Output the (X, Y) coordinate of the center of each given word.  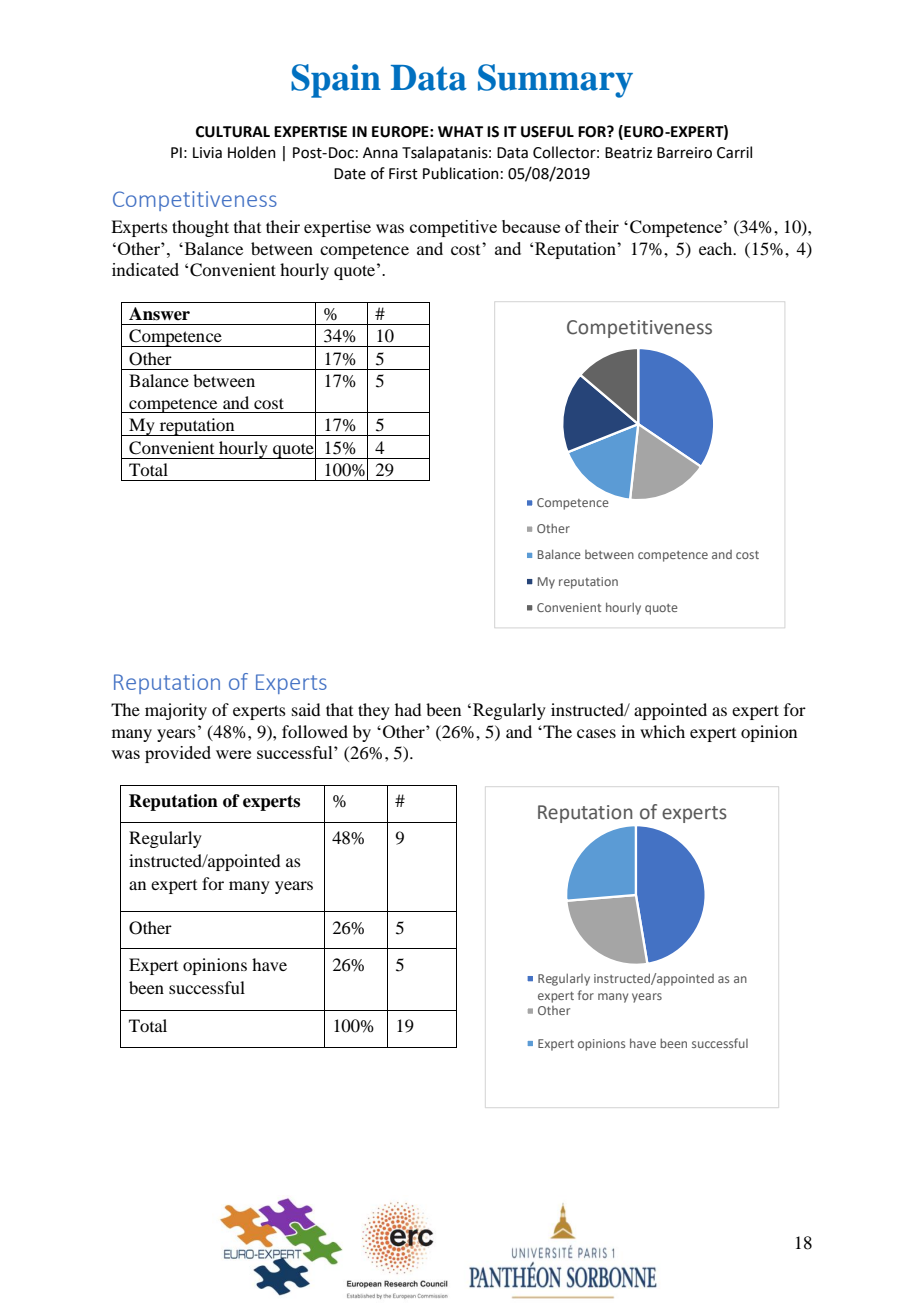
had (408, 709)
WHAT (460, 131)
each (717, 248)
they (374, 711)
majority (176, 711)
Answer (159, 314)
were (233, 754)
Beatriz (628, 153)
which (662, 731)
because (531, 226)
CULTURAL (233, 132)
